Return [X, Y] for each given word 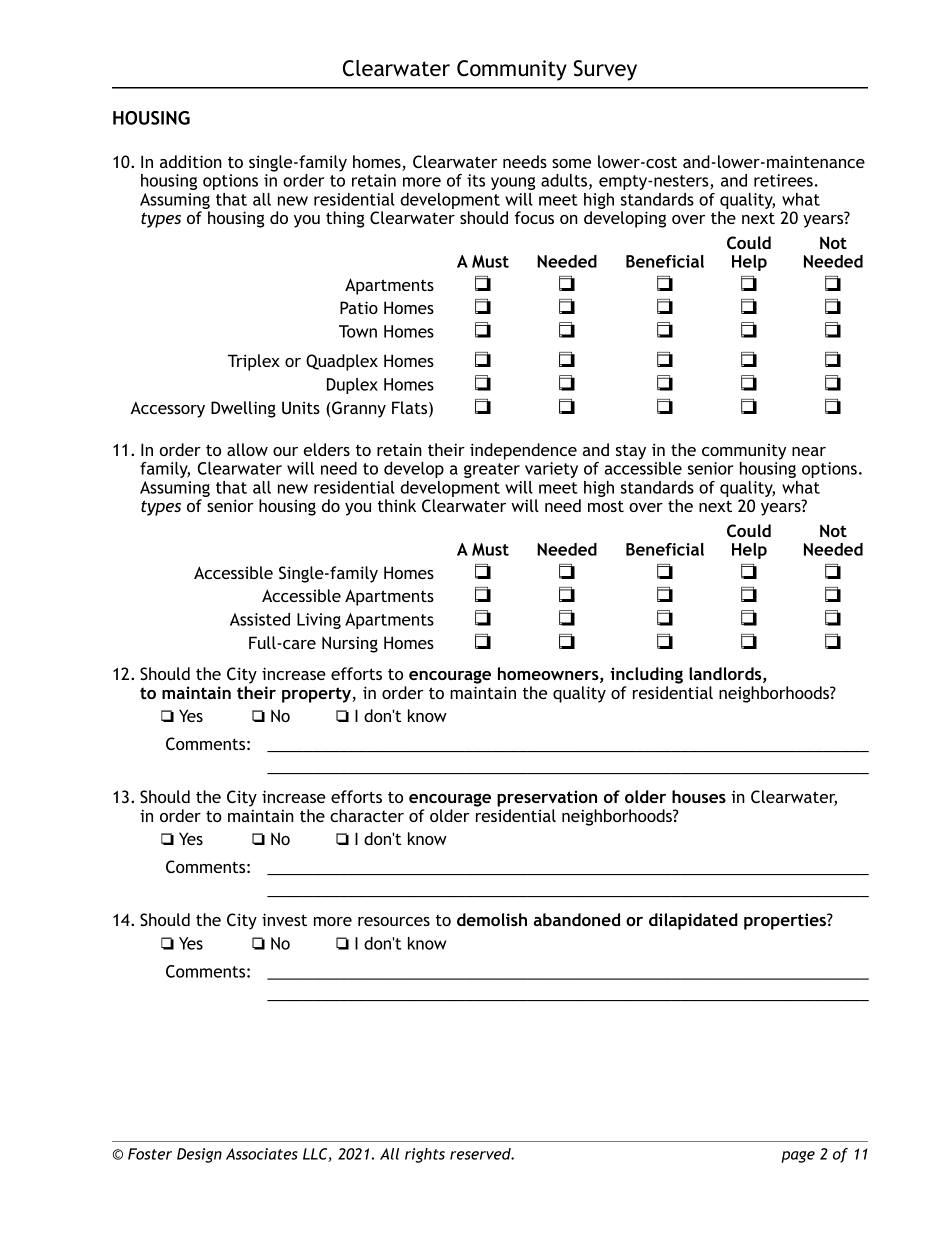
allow [247, 449]
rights [425, 1155]
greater [492, 470]
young [513, 183]
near [809, 451]
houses [699, 796]
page [798, 1157]
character [367, 815]
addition [191, 161]
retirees [783, 180]
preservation [547, 798]
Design [199, 1155]
